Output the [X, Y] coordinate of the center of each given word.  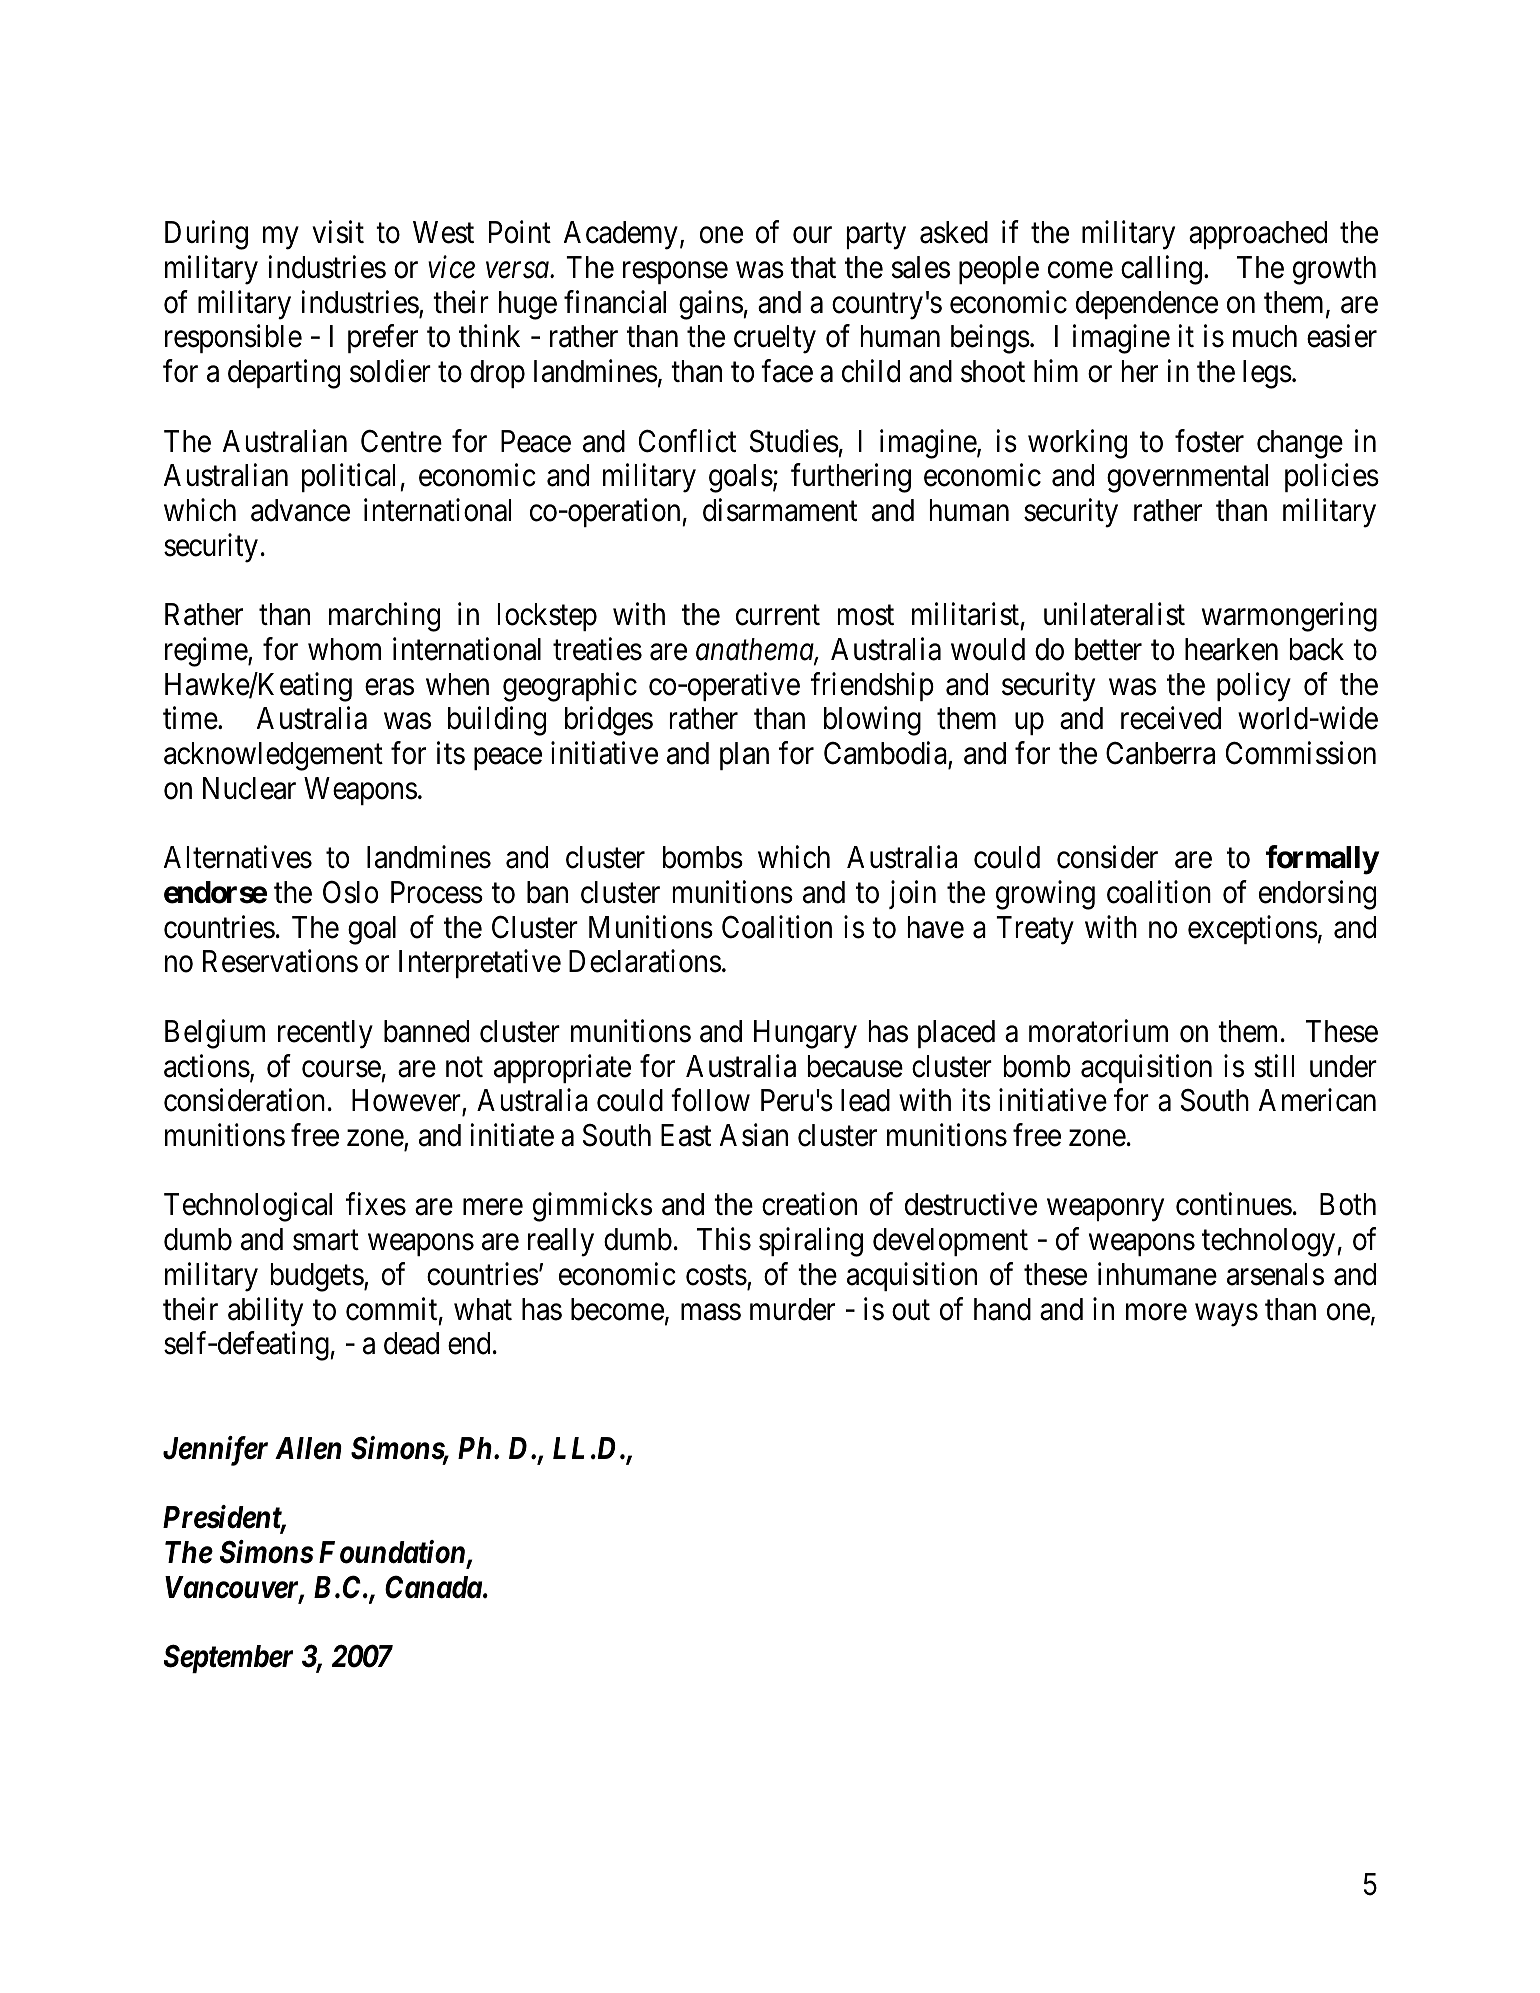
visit [338, 232]
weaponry [1105, 1211]
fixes [376, 1204]
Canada [433, 1587]
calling [1161, 270]
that [813, 267]
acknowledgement [273, 756]
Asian [754, 1135]
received [1171, 718]
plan [744, 756]
